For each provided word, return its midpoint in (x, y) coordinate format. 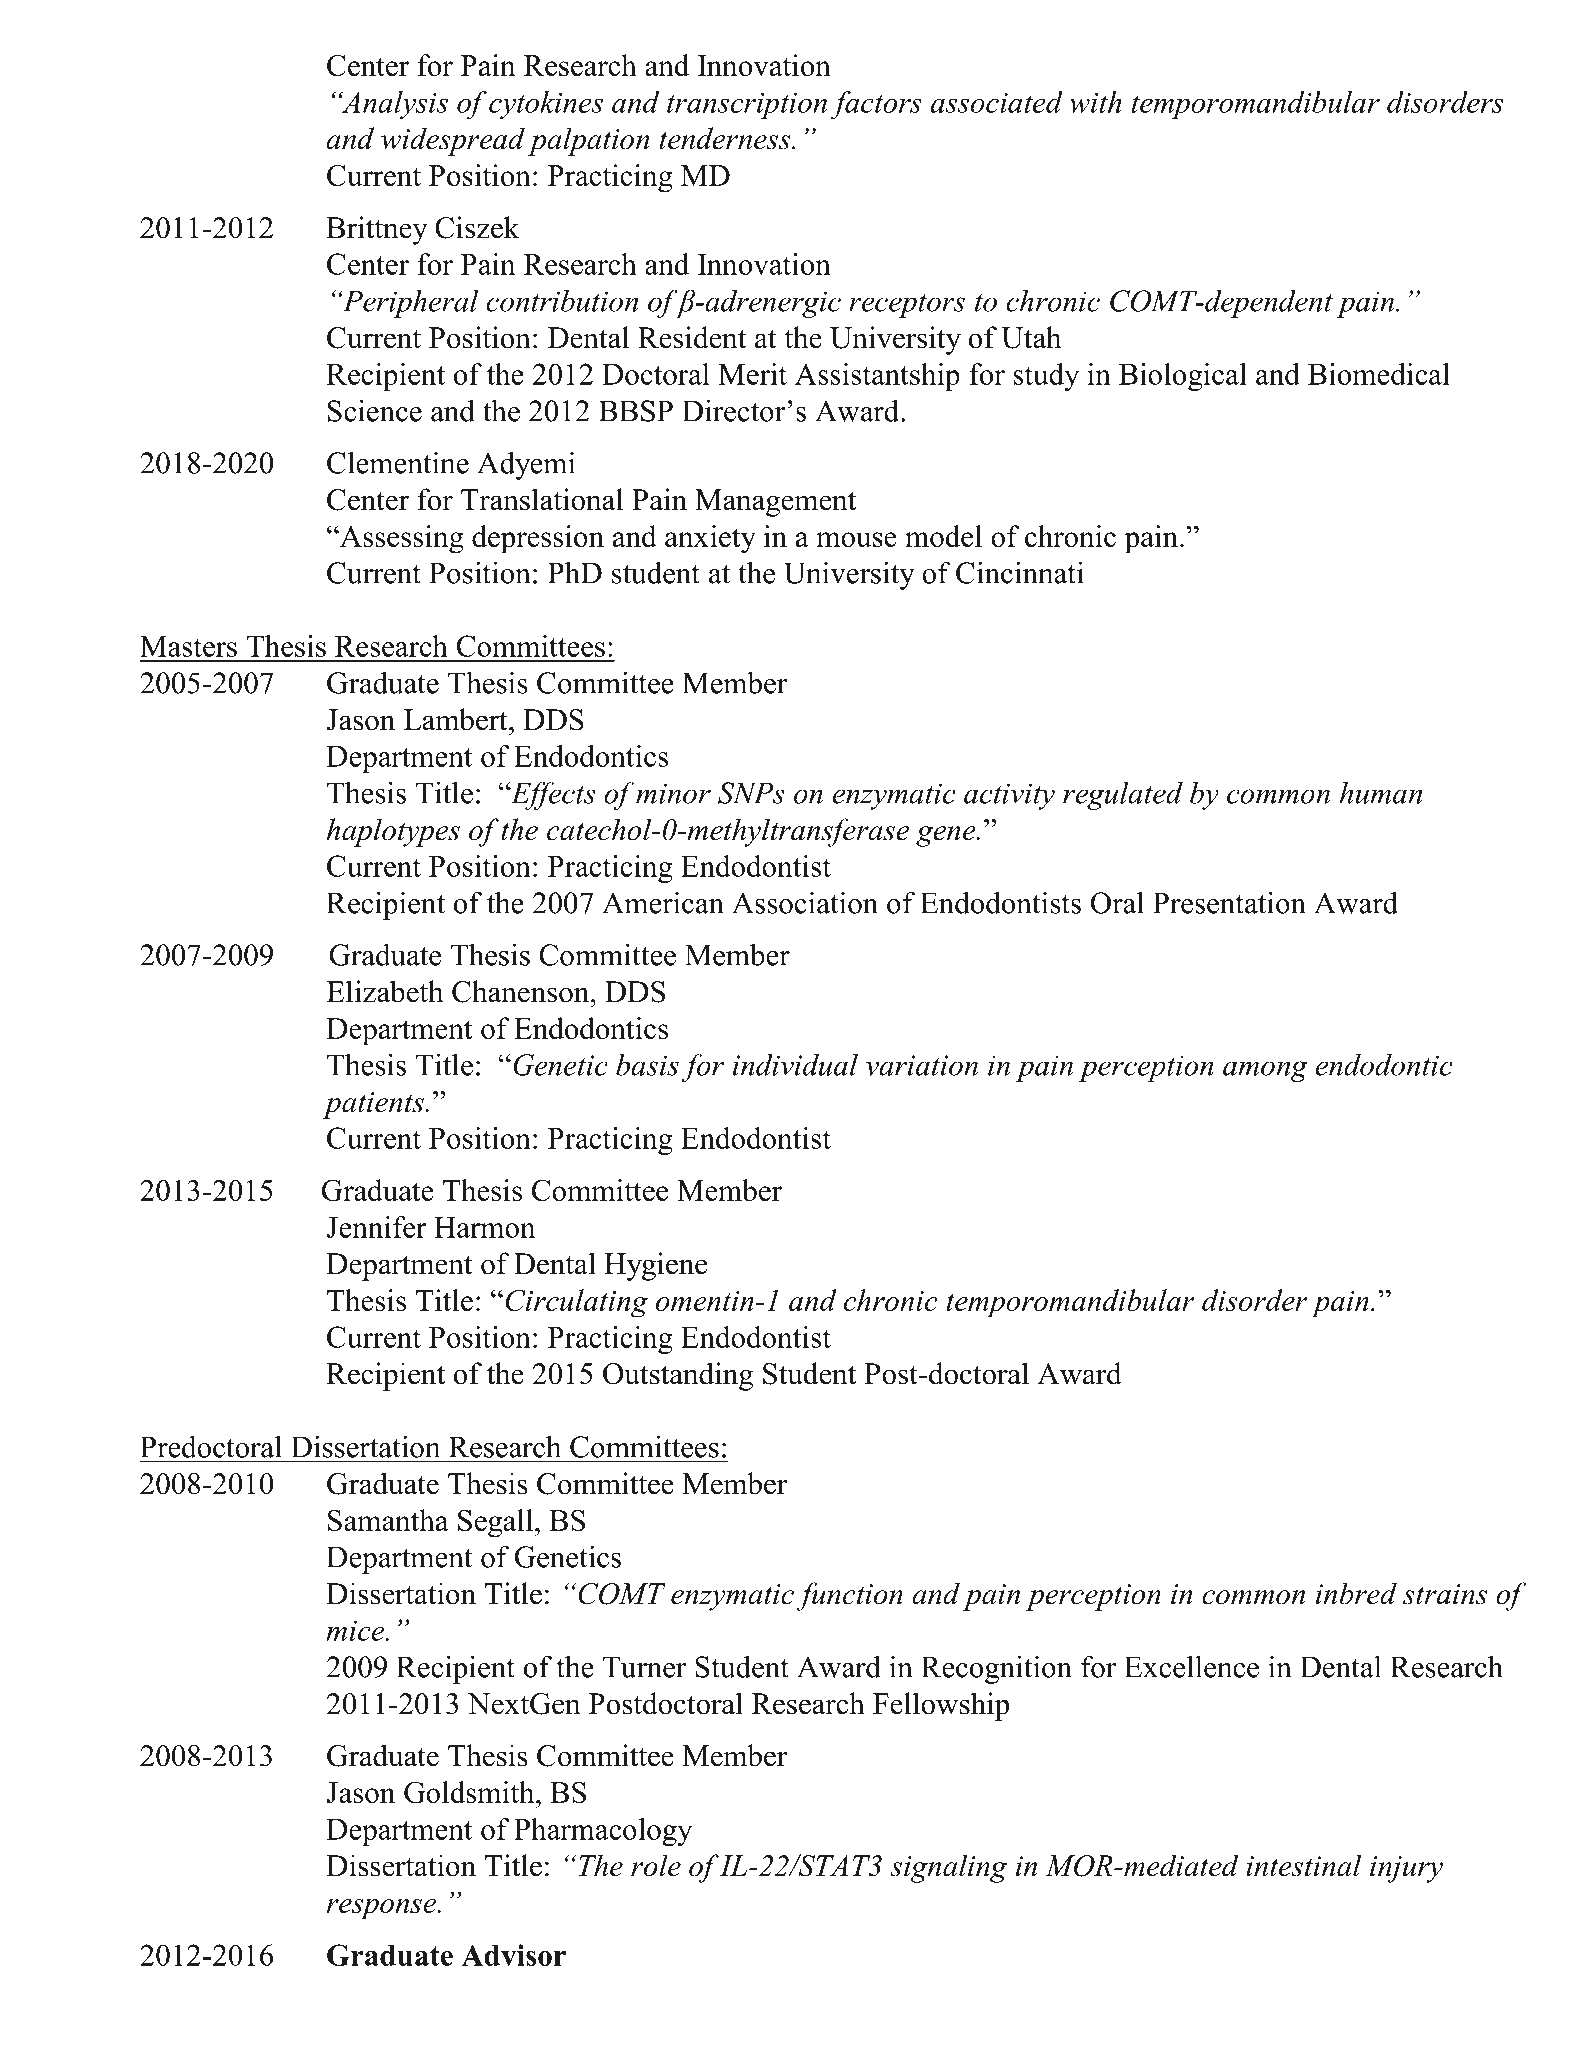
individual (795, 1064)
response (383, 1909)
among (1265, 1071)
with (1096, 102)
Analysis (394, 105)
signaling (948, 1868)
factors (876, 105)
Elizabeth (384, 991)
